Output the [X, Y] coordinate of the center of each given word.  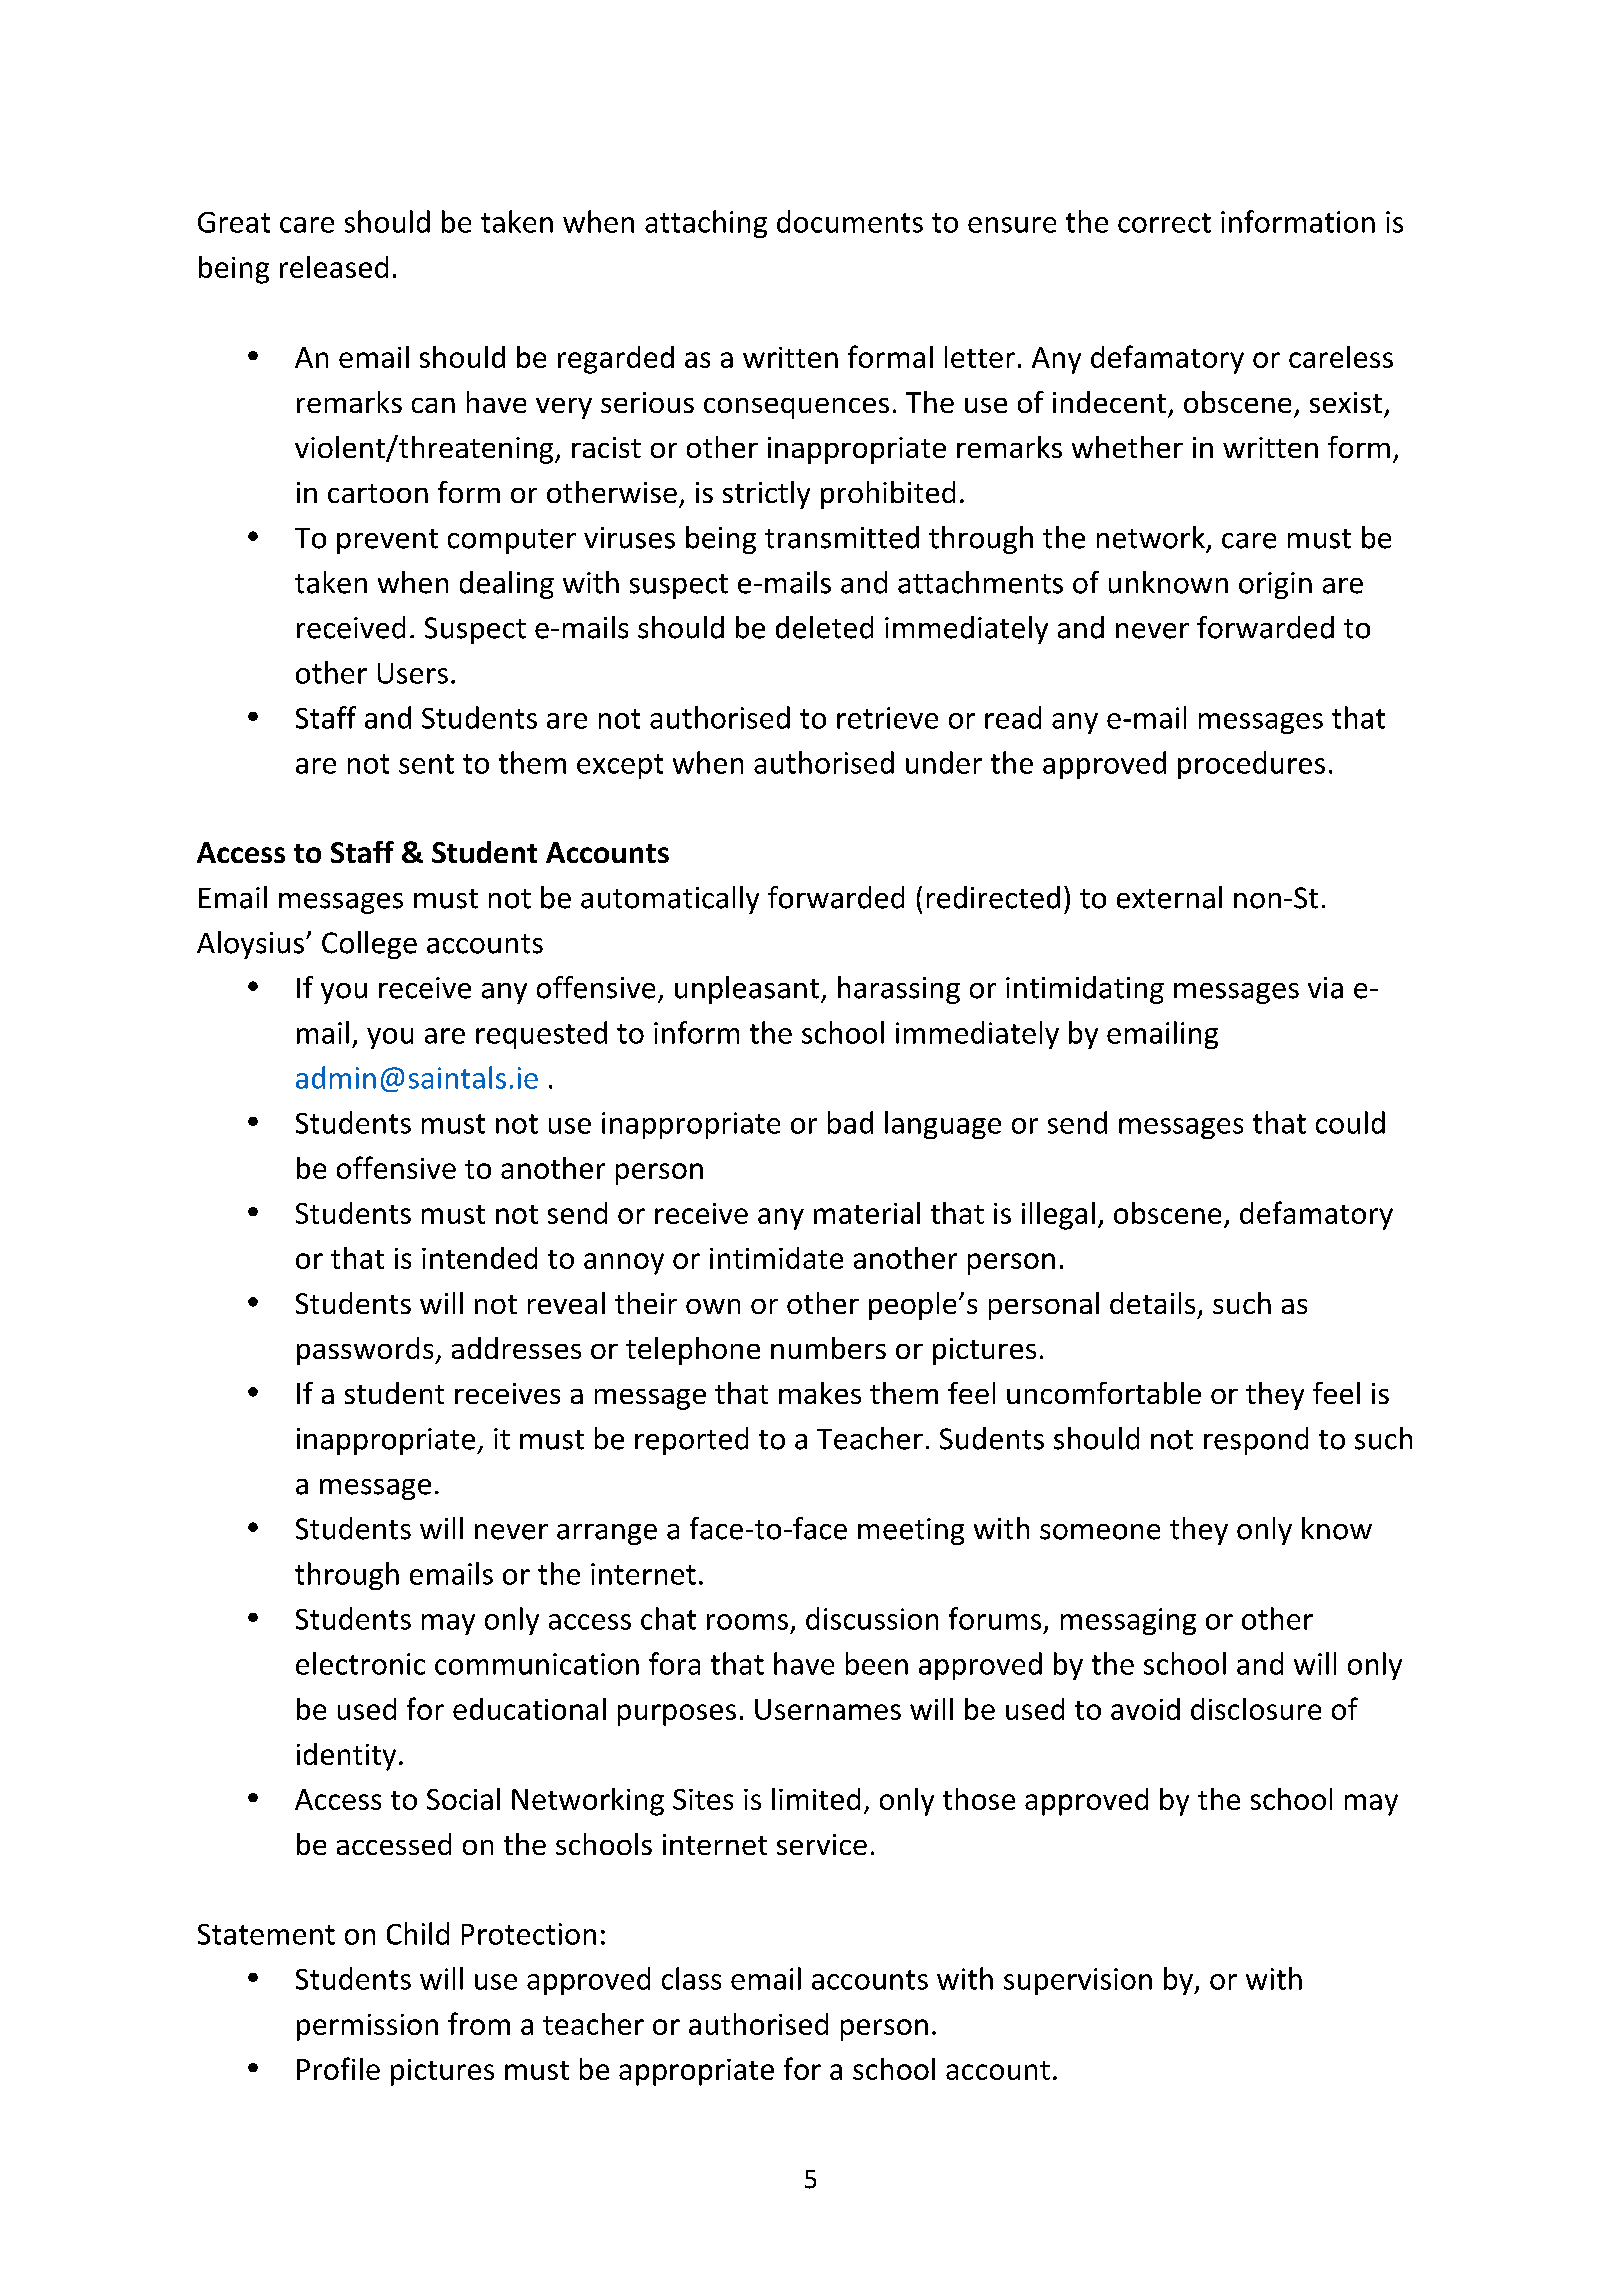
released [334, 267]
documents [850, 221]
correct [1164, 223]
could [1350, 1122]
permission [367, 2027]
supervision [1078, 1981]
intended [479, 1258]
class [691, 1978]
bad [850, 1122]
